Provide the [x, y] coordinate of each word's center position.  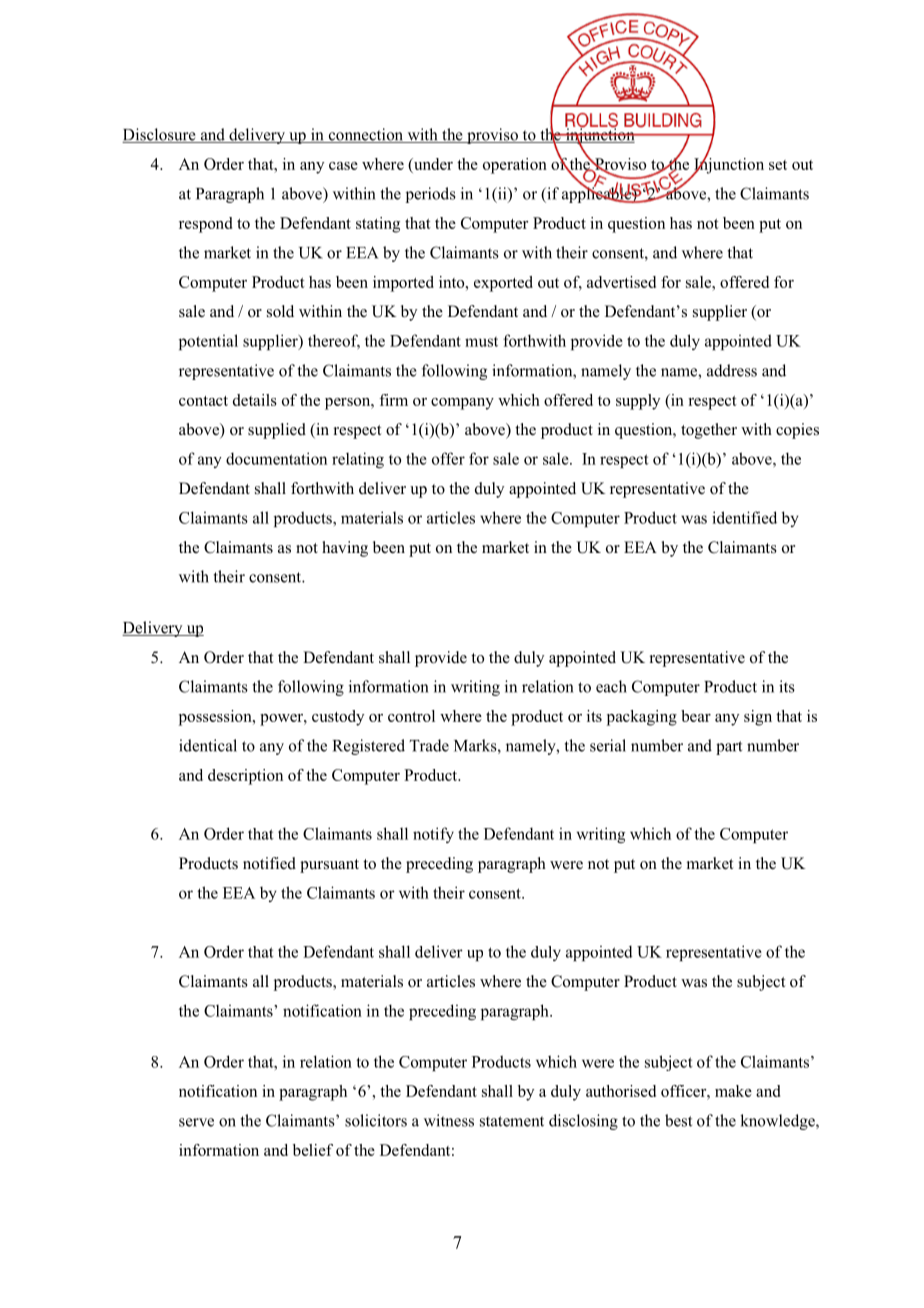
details [255, 400]
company [462, 404]
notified [269, 863]
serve [196, 1122]
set [778, 165]
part [729, 748]
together [709, 431]
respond [205, 225]
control [411, 716]
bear [696, 716]
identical [208, 745]
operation [515, 166]
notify [433, 835]
